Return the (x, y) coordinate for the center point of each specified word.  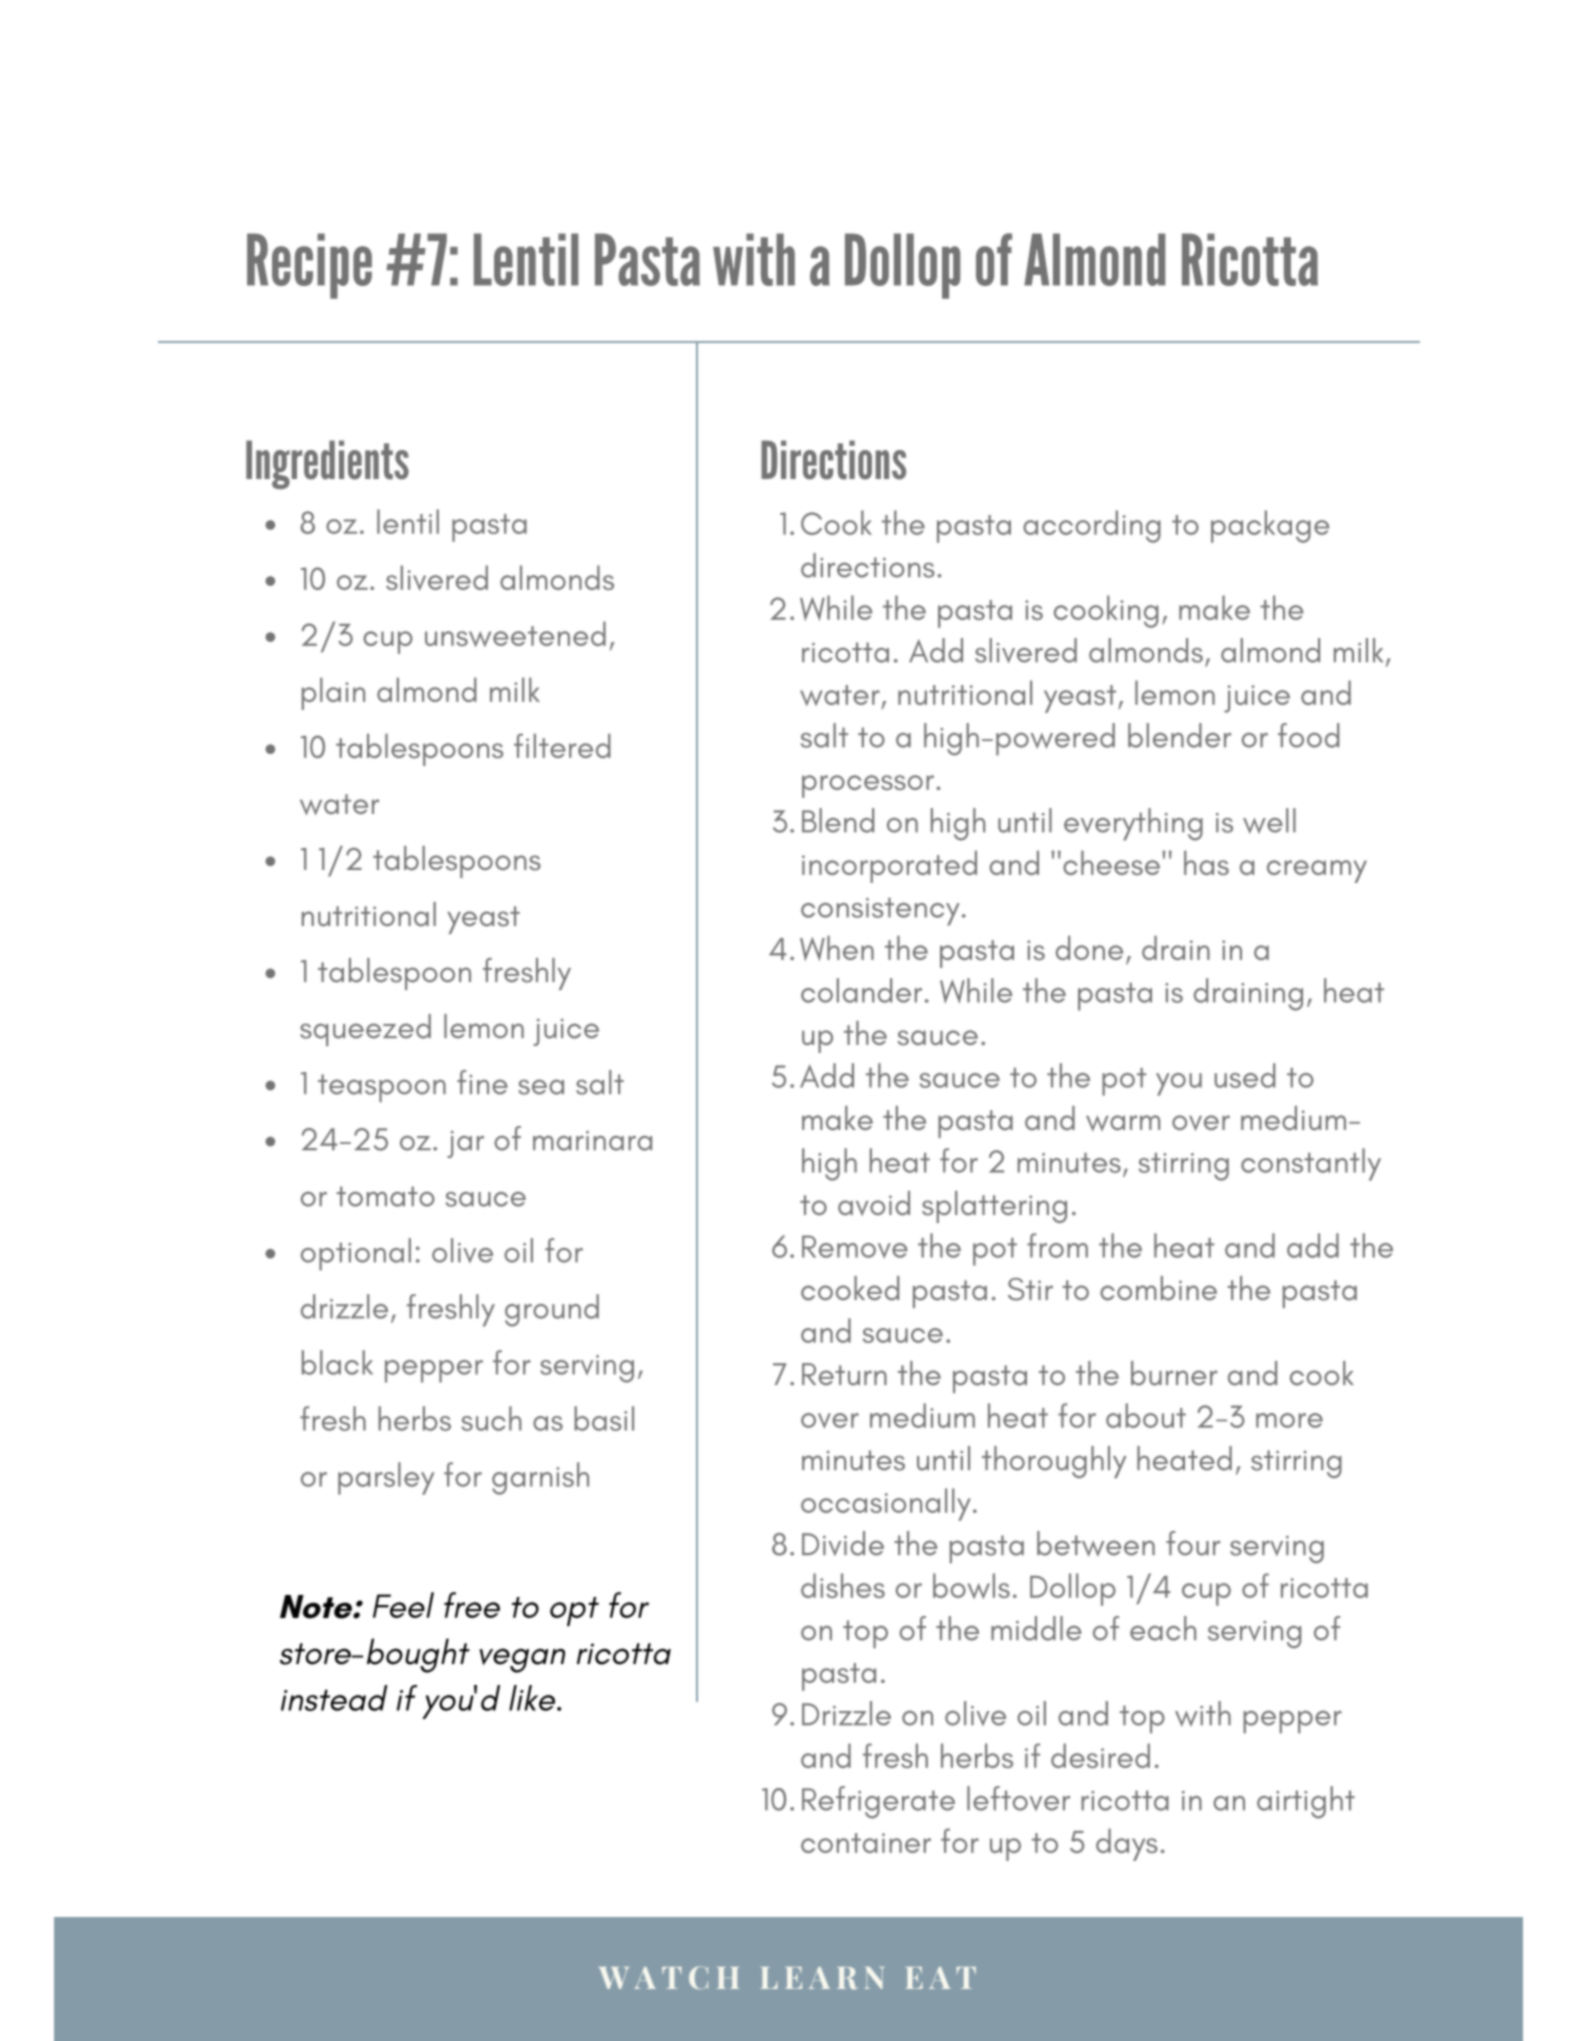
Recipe (309, 266)
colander (861, 990)
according (1092, 526)
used (1245, 1075)
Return (844, 1374)
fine (482, 1082)
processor (868, 786)
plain (333, 693)
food (1308, 735)
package (1270, 526)
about (1146, 1415)
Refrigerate (878, 1802)
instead (334, 1698)
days (1127, 1844)
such (491, 1418)
